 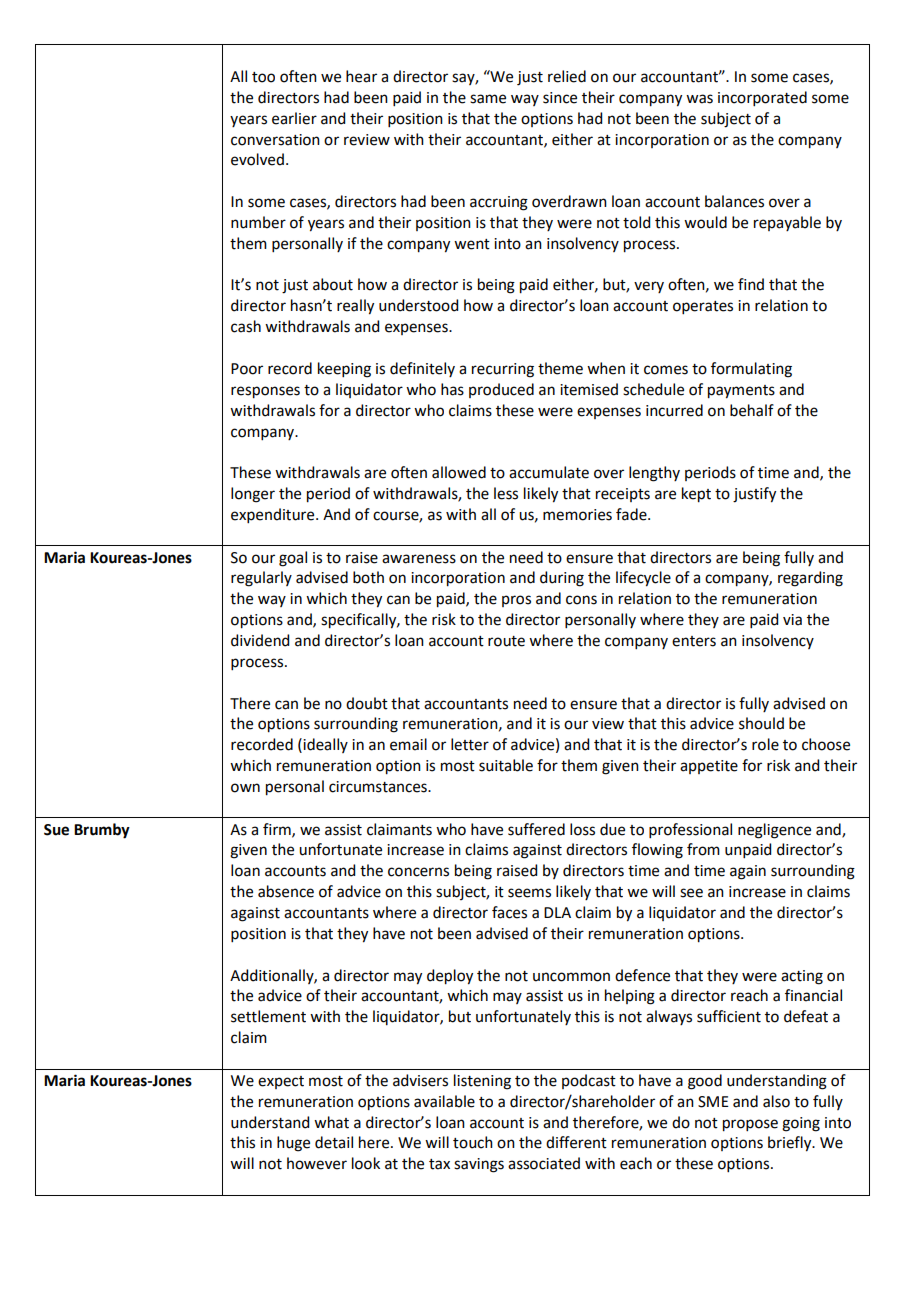 I want to click on same, so click(x=488, y=99).
